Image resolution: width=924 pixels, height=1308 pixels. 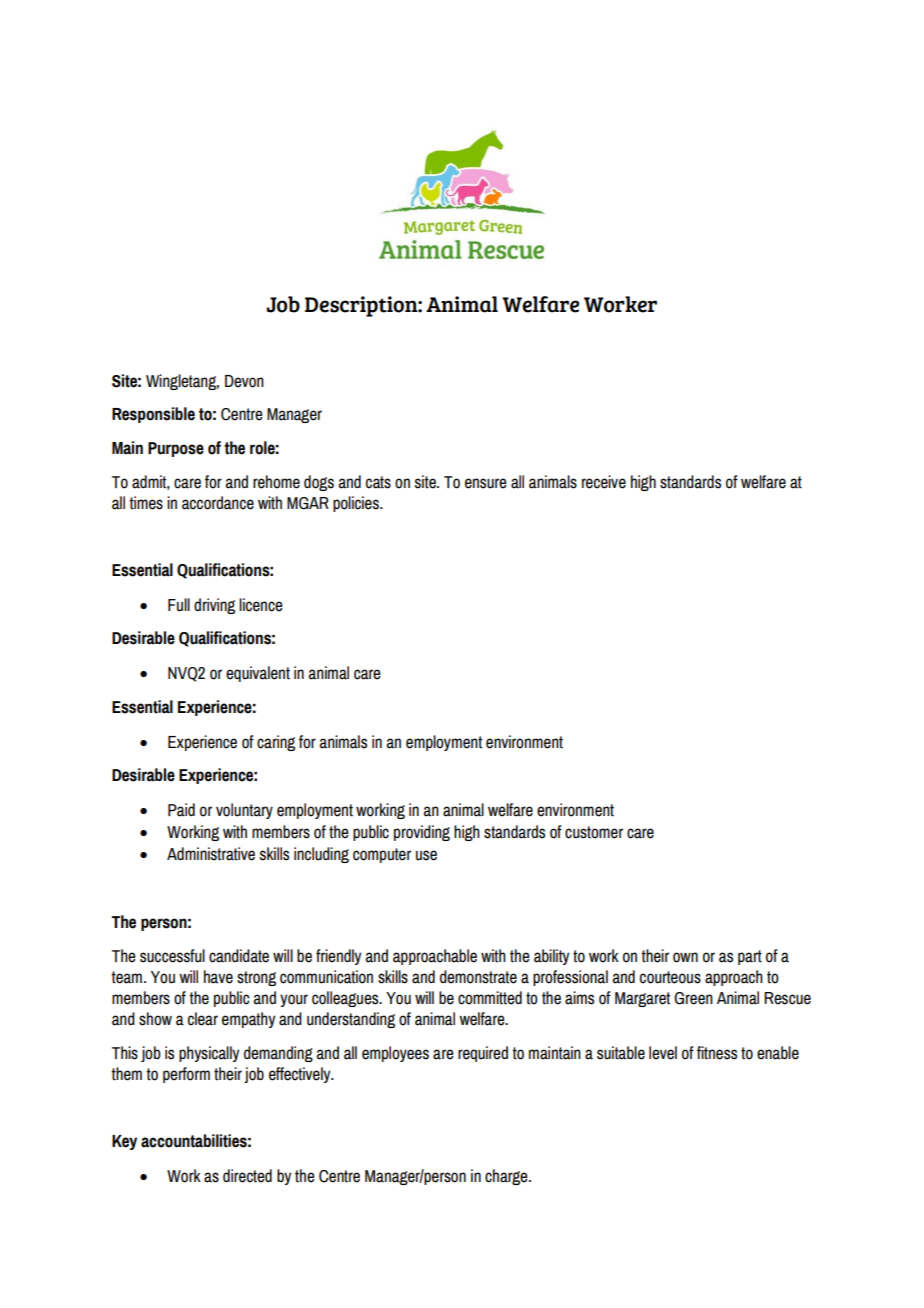 What do you see at coordinates (422, 833) in the screenshot?
I see `providing` at bounding box center [422, 833].
